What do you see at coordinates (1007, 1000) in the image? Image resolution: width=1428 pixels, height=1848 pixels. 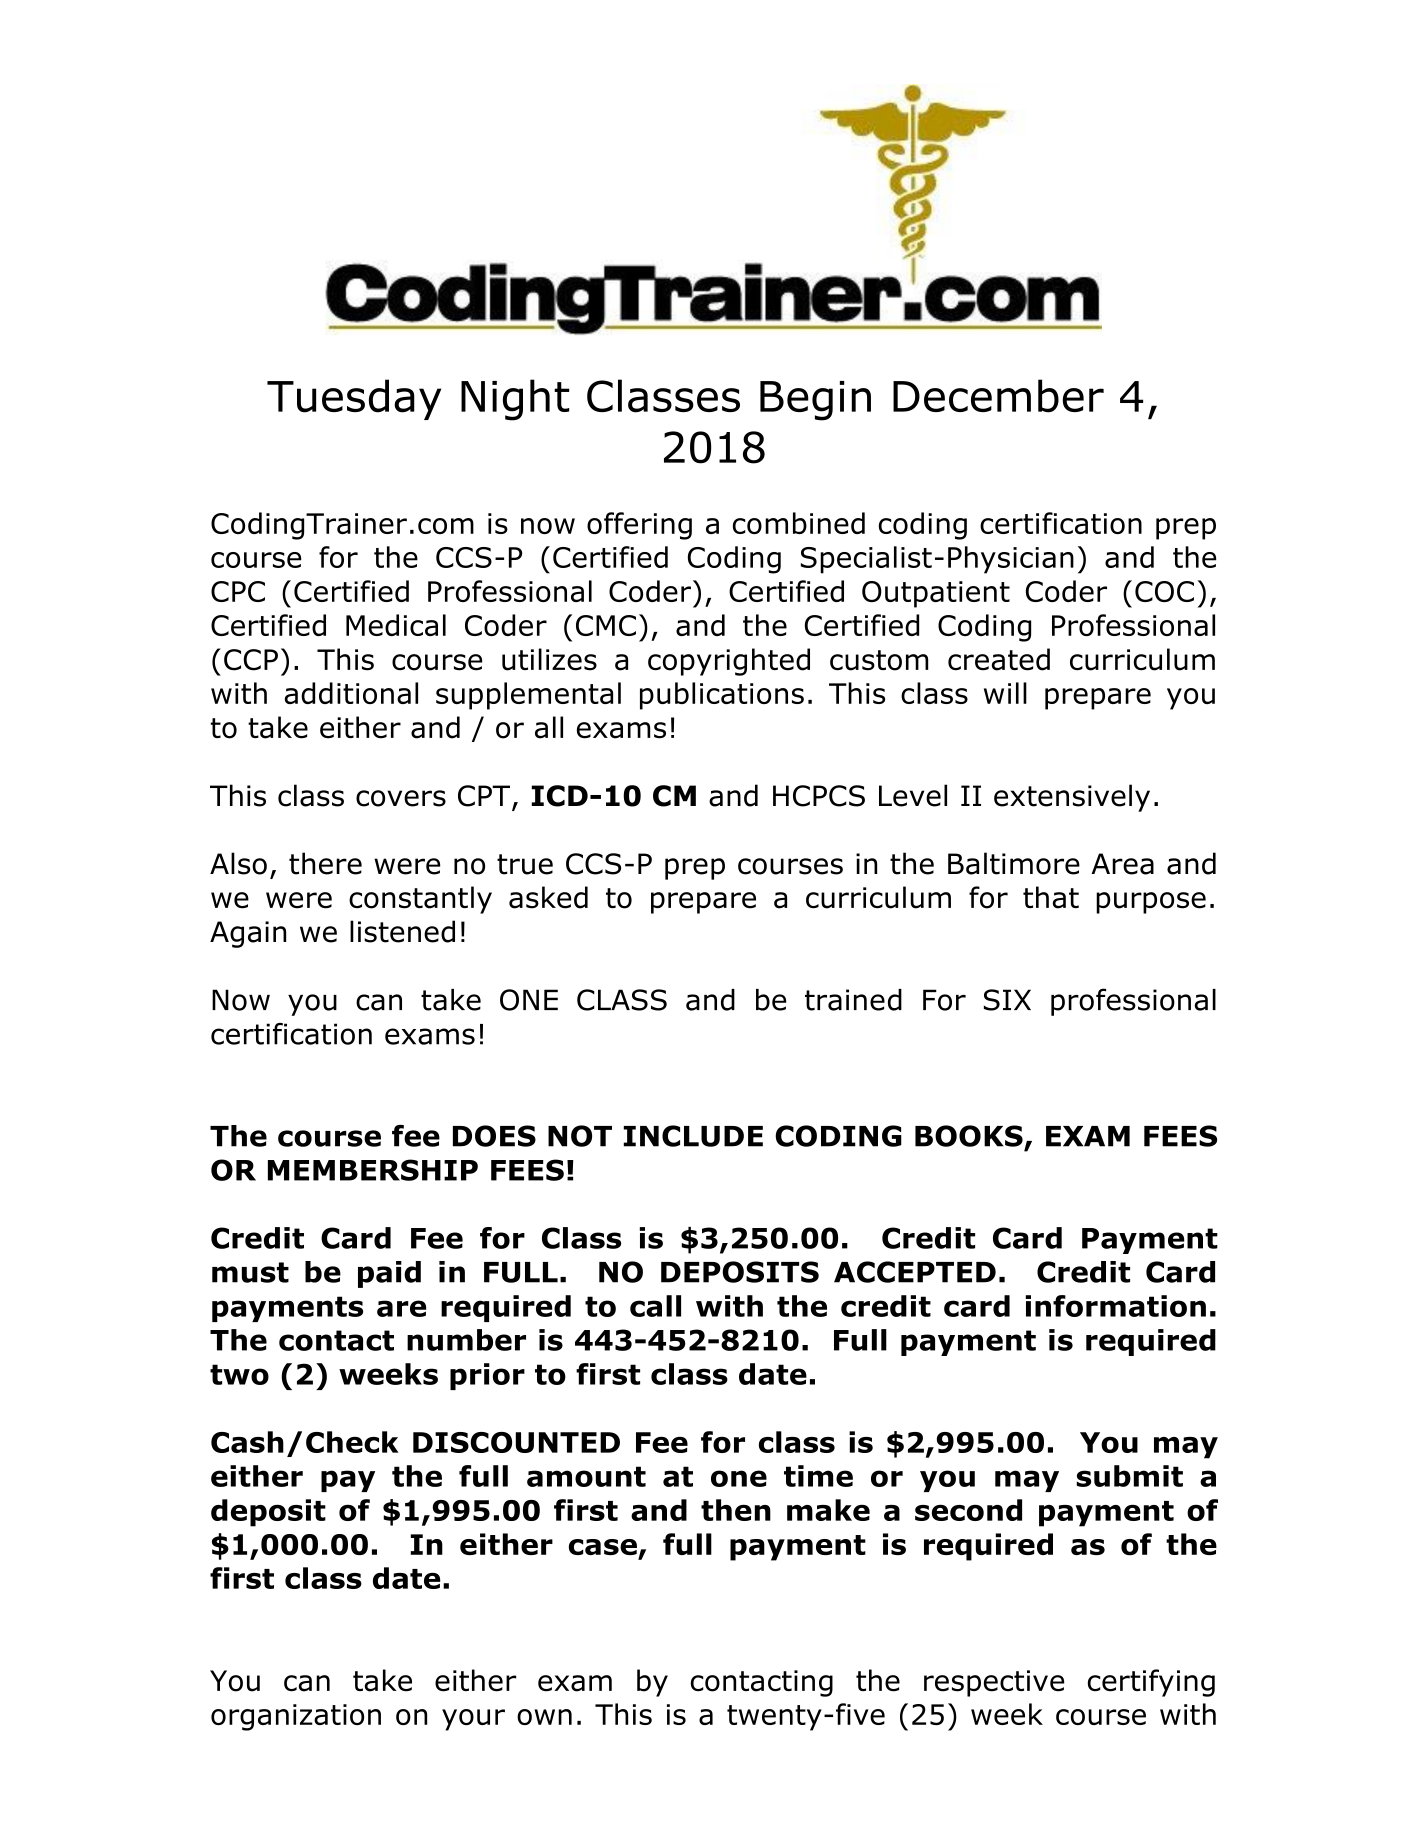 I see `SIX` at bounding box center [1007, 1000].
